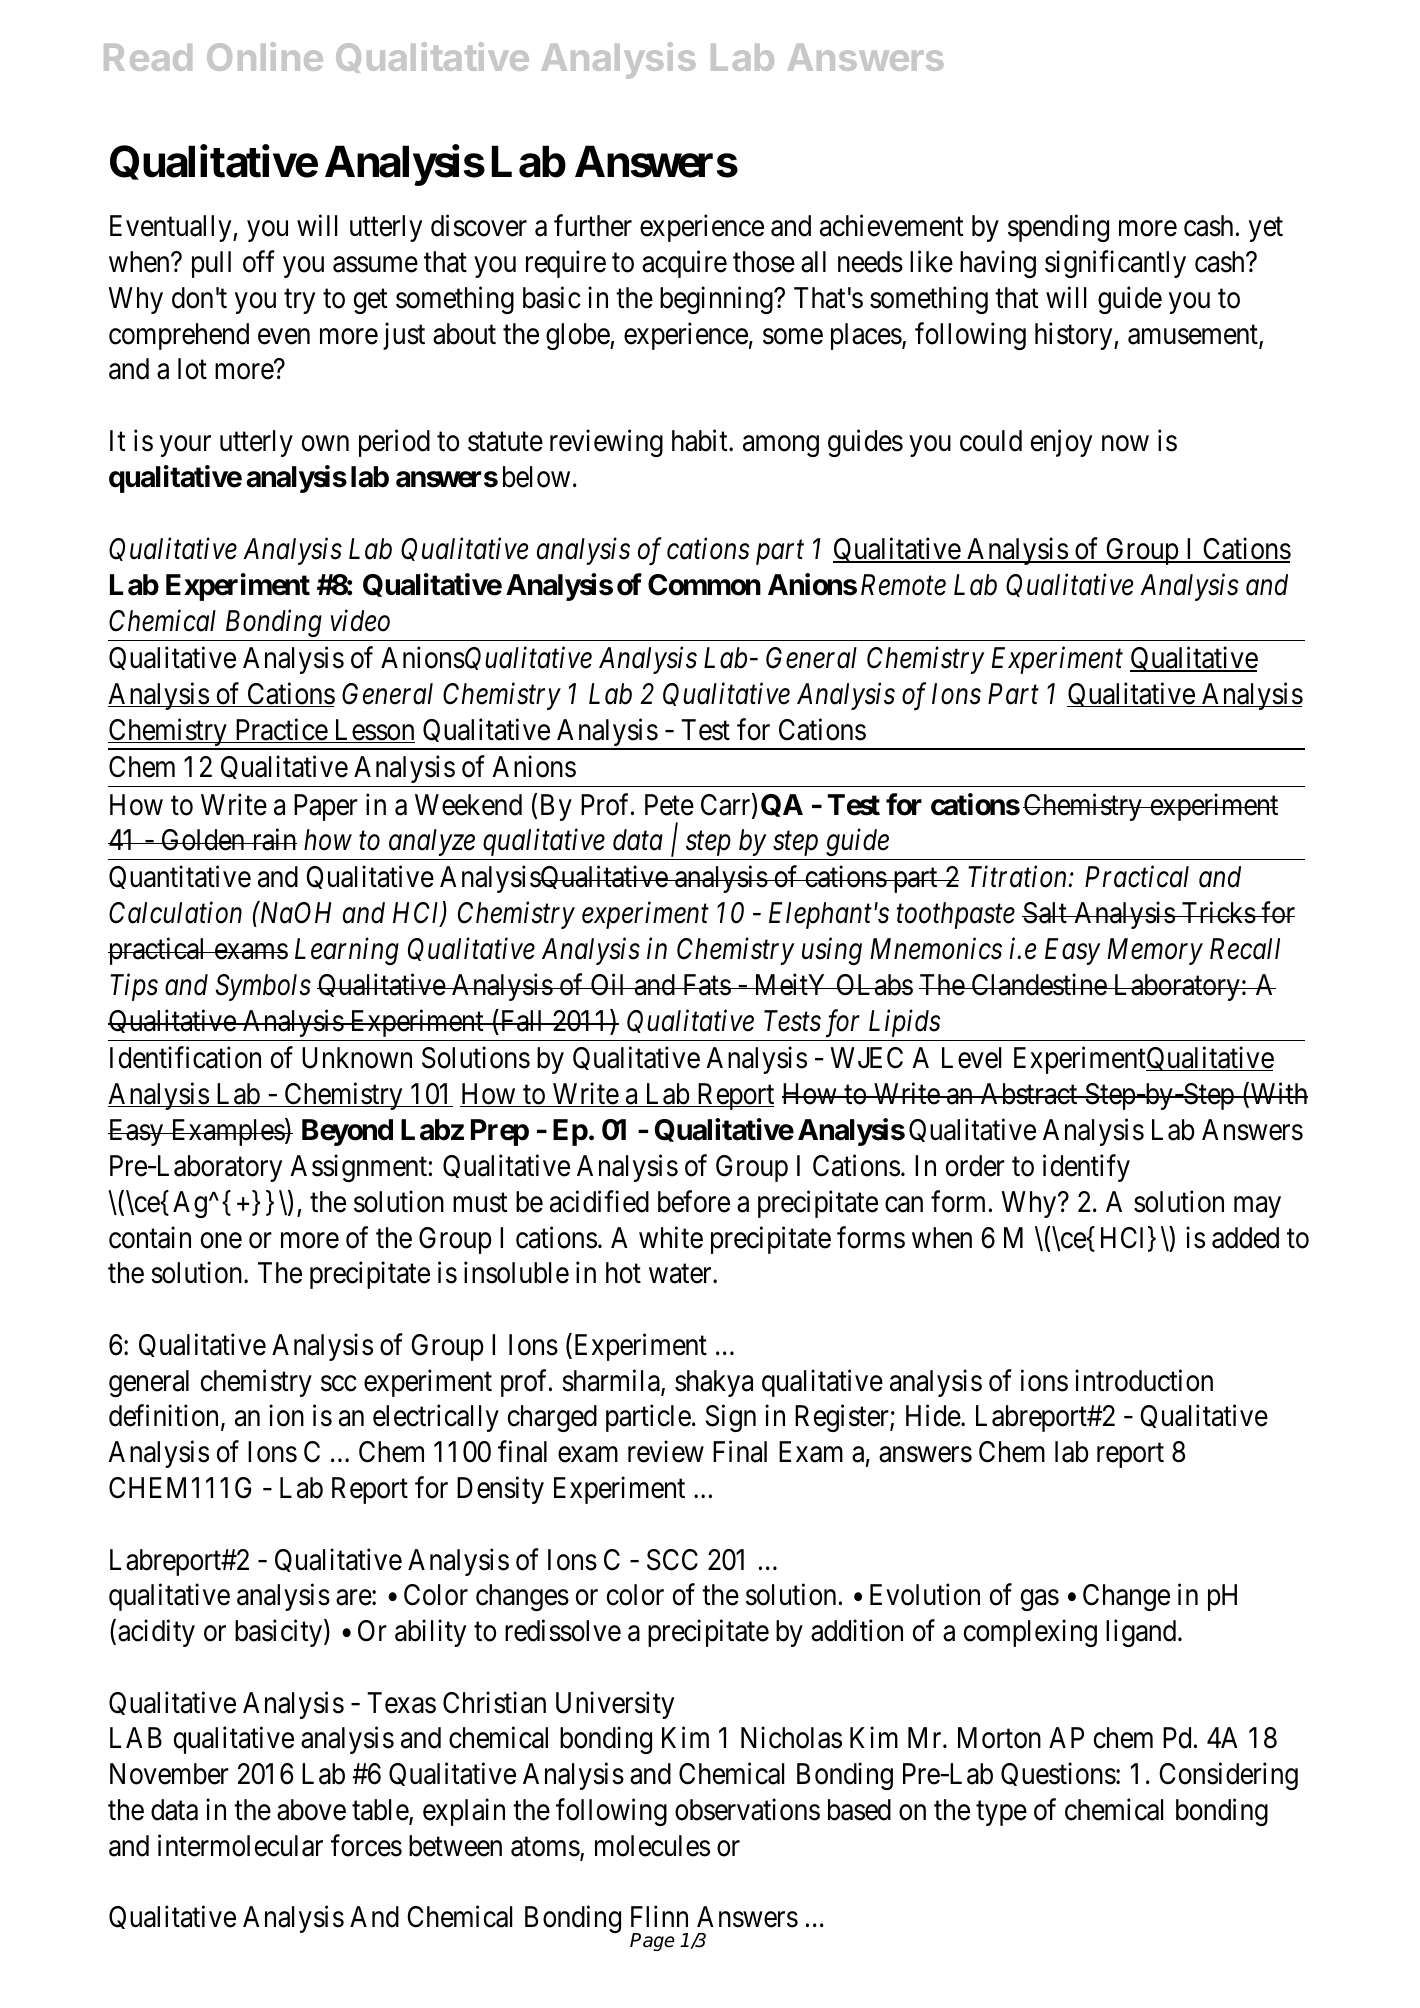 The width and height of the screenshot is (1420, 2008). What do you see at coordinates (1001, 1813) in the screenshot?
I see `type` at bounding box center [1001, 1813].
